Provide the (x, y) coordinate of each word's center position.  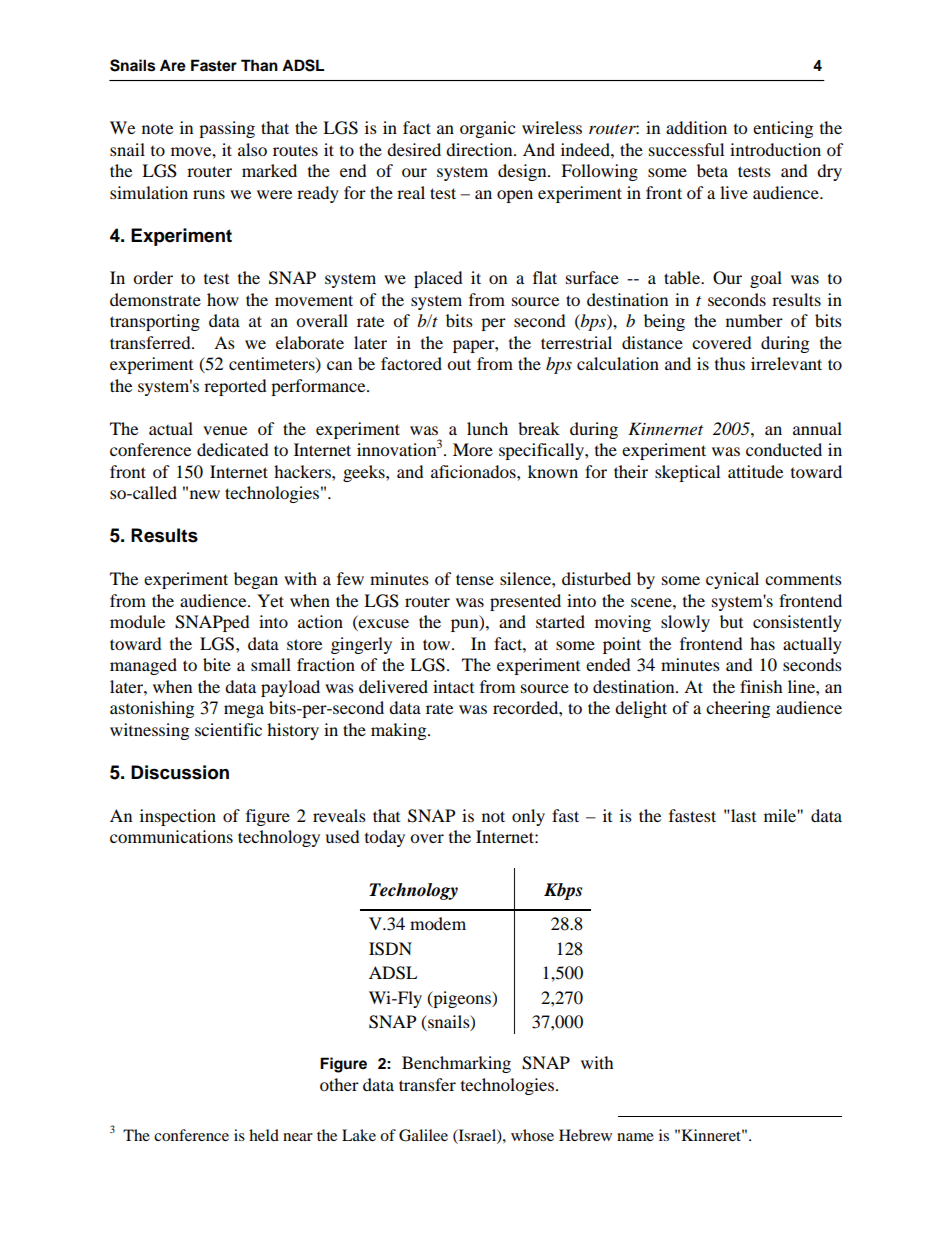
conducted (784, 449)
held (264, 1135)
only (528, 817)
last (742, 815)
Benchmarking (456, 1064)
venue (225, 430)
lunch (487, 428)
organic (487, 129)
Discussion (180, 772)
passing (227, 129)
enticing (783, 129)
